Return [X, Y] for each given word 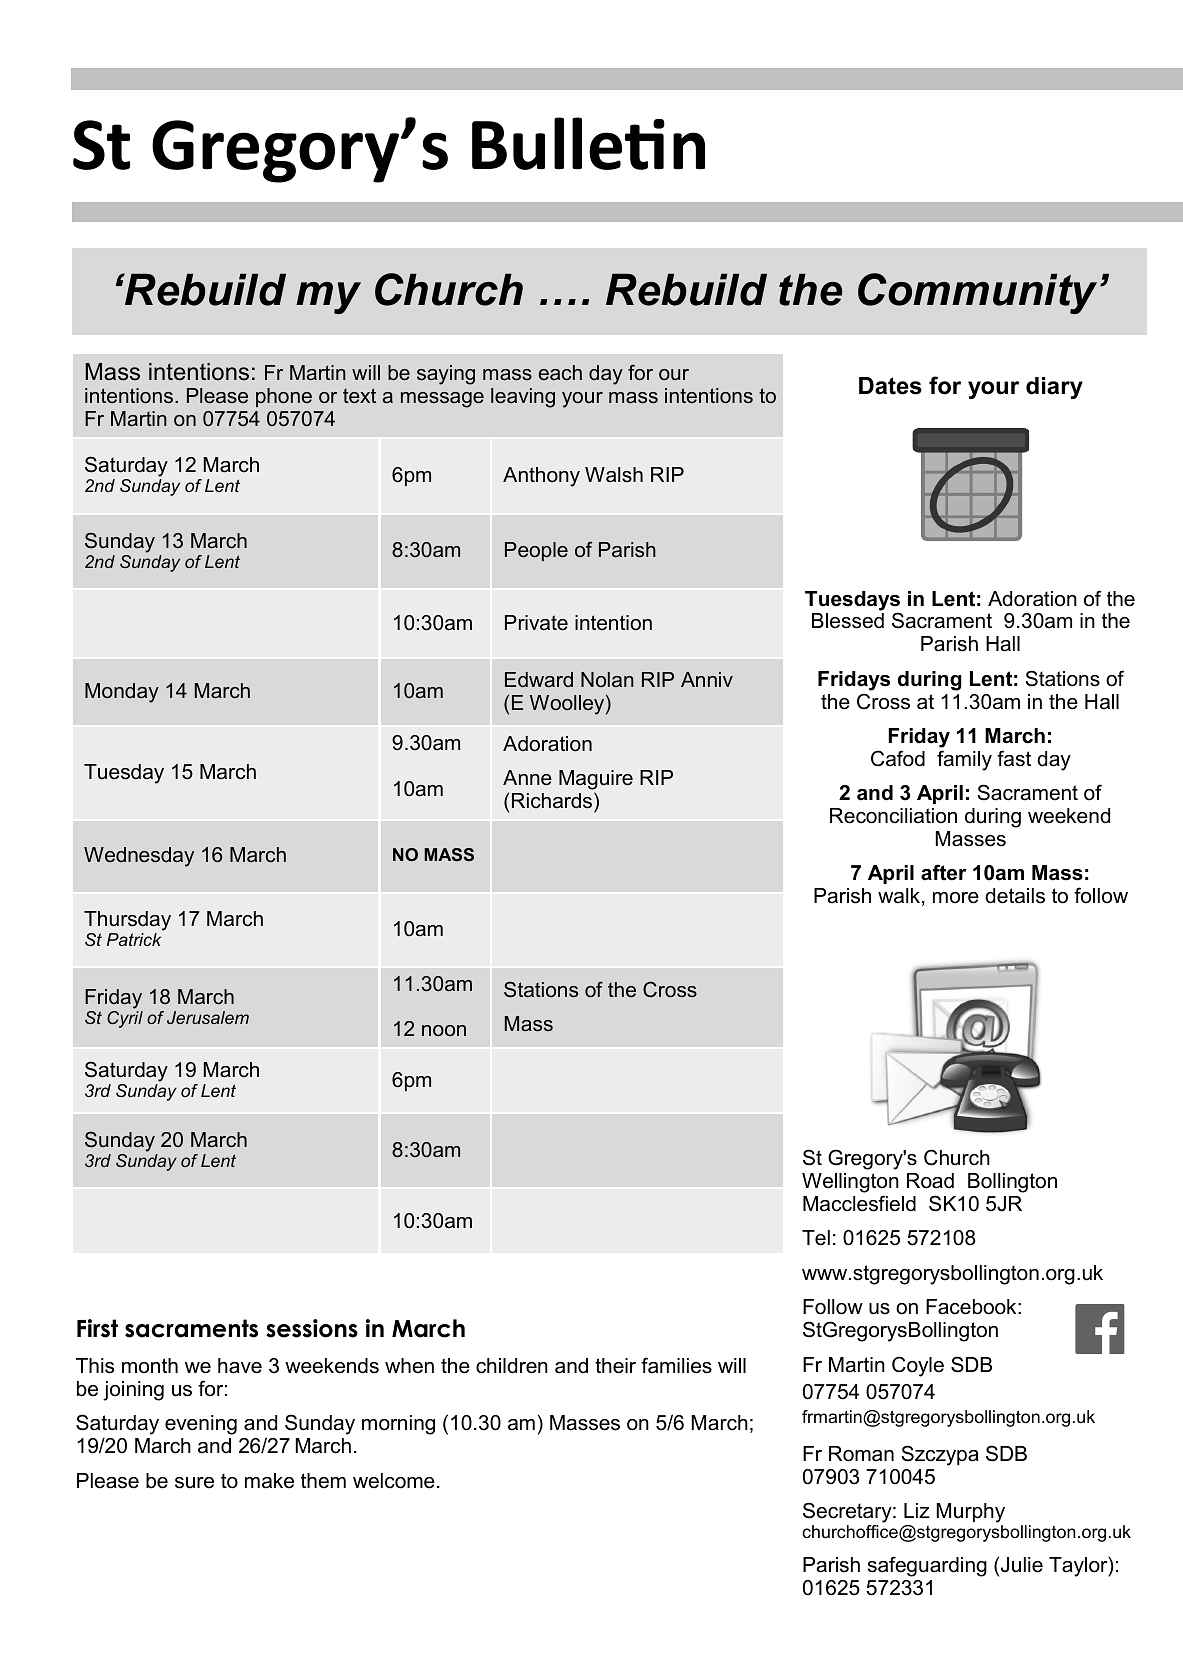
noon [444, 1030]
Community [977, 293]
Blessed [848, 621]
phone [284, 397]
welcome [394, 1481]
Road [930, 1181]
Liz [917, 1510]
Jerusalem [208, 1017]
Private [536, 623]
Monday [122, 693]
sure [194, 1483]
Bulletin [588, 143]
